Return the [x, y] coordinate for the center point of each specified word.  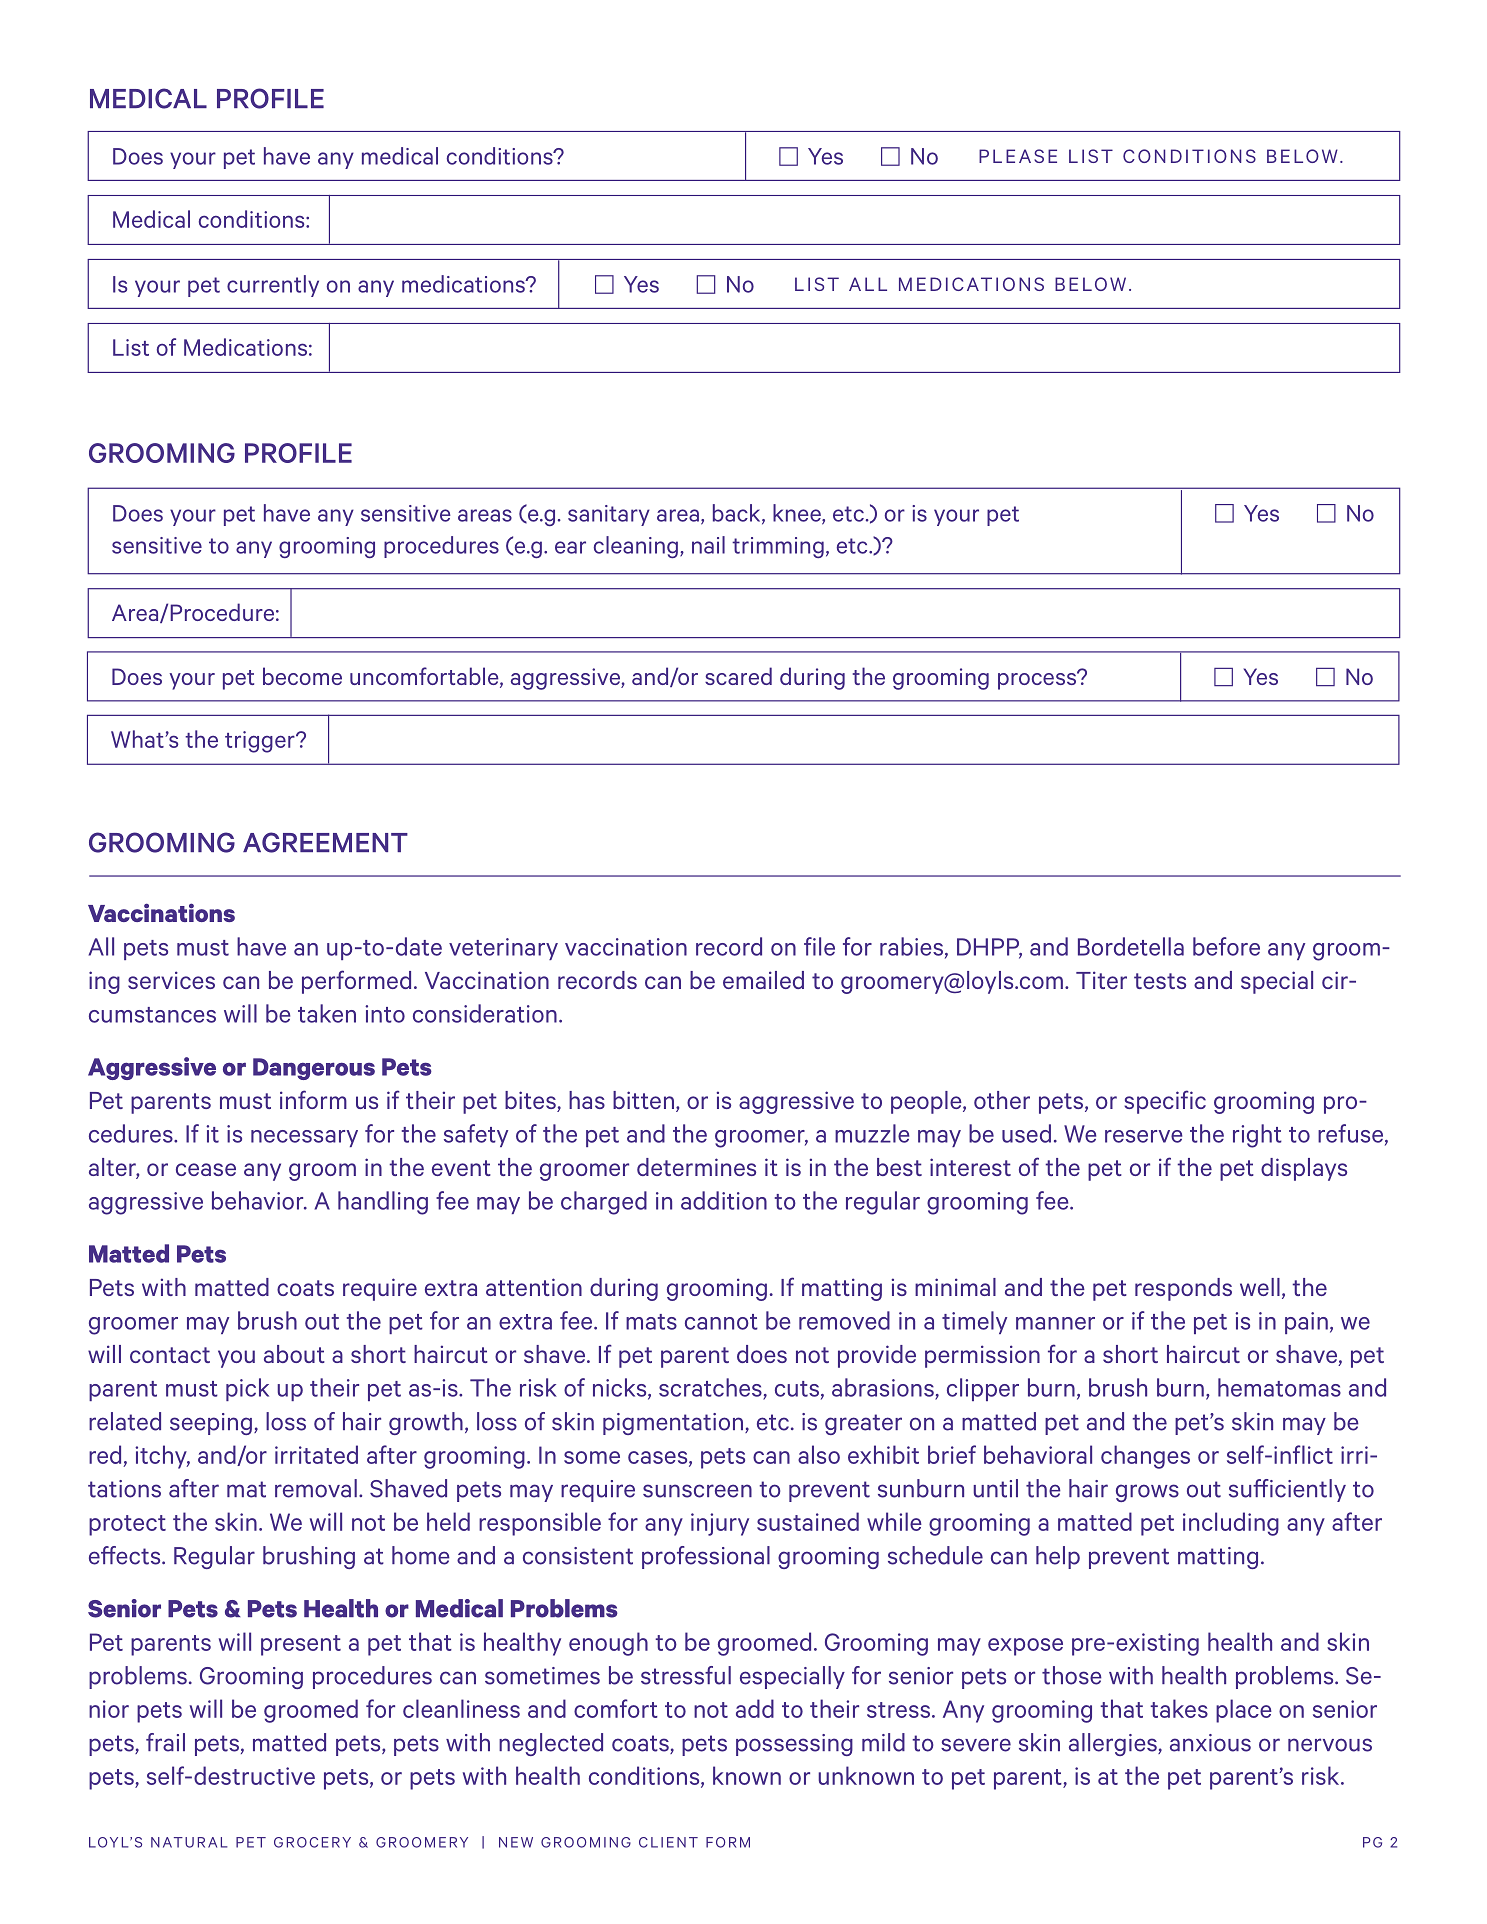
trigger [261, 742]
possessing [794, 1745]
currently [273, 286]
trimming [778, 547]
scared [738, 676]
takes [1179, 1708]
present [301, 1645]
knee [798, 514]
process [1038, 680]
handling [383, 1203]
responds [1183, 1289]
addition [724, 1200]
